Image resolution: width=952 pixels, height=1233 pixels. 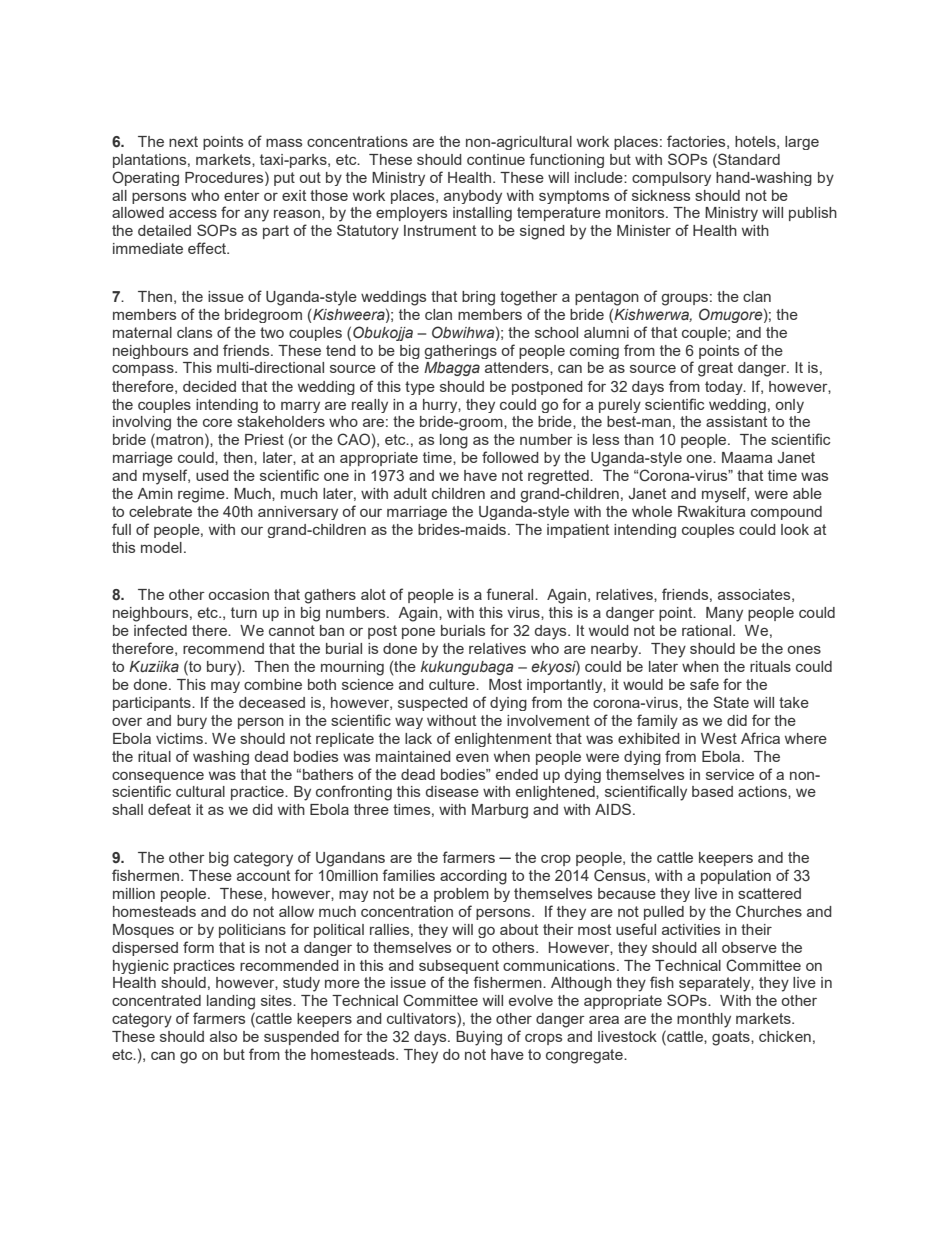 What do you see at coordinates (496, 159) in the screenshot?
I see `continue` at bounding box center [496, 159].
